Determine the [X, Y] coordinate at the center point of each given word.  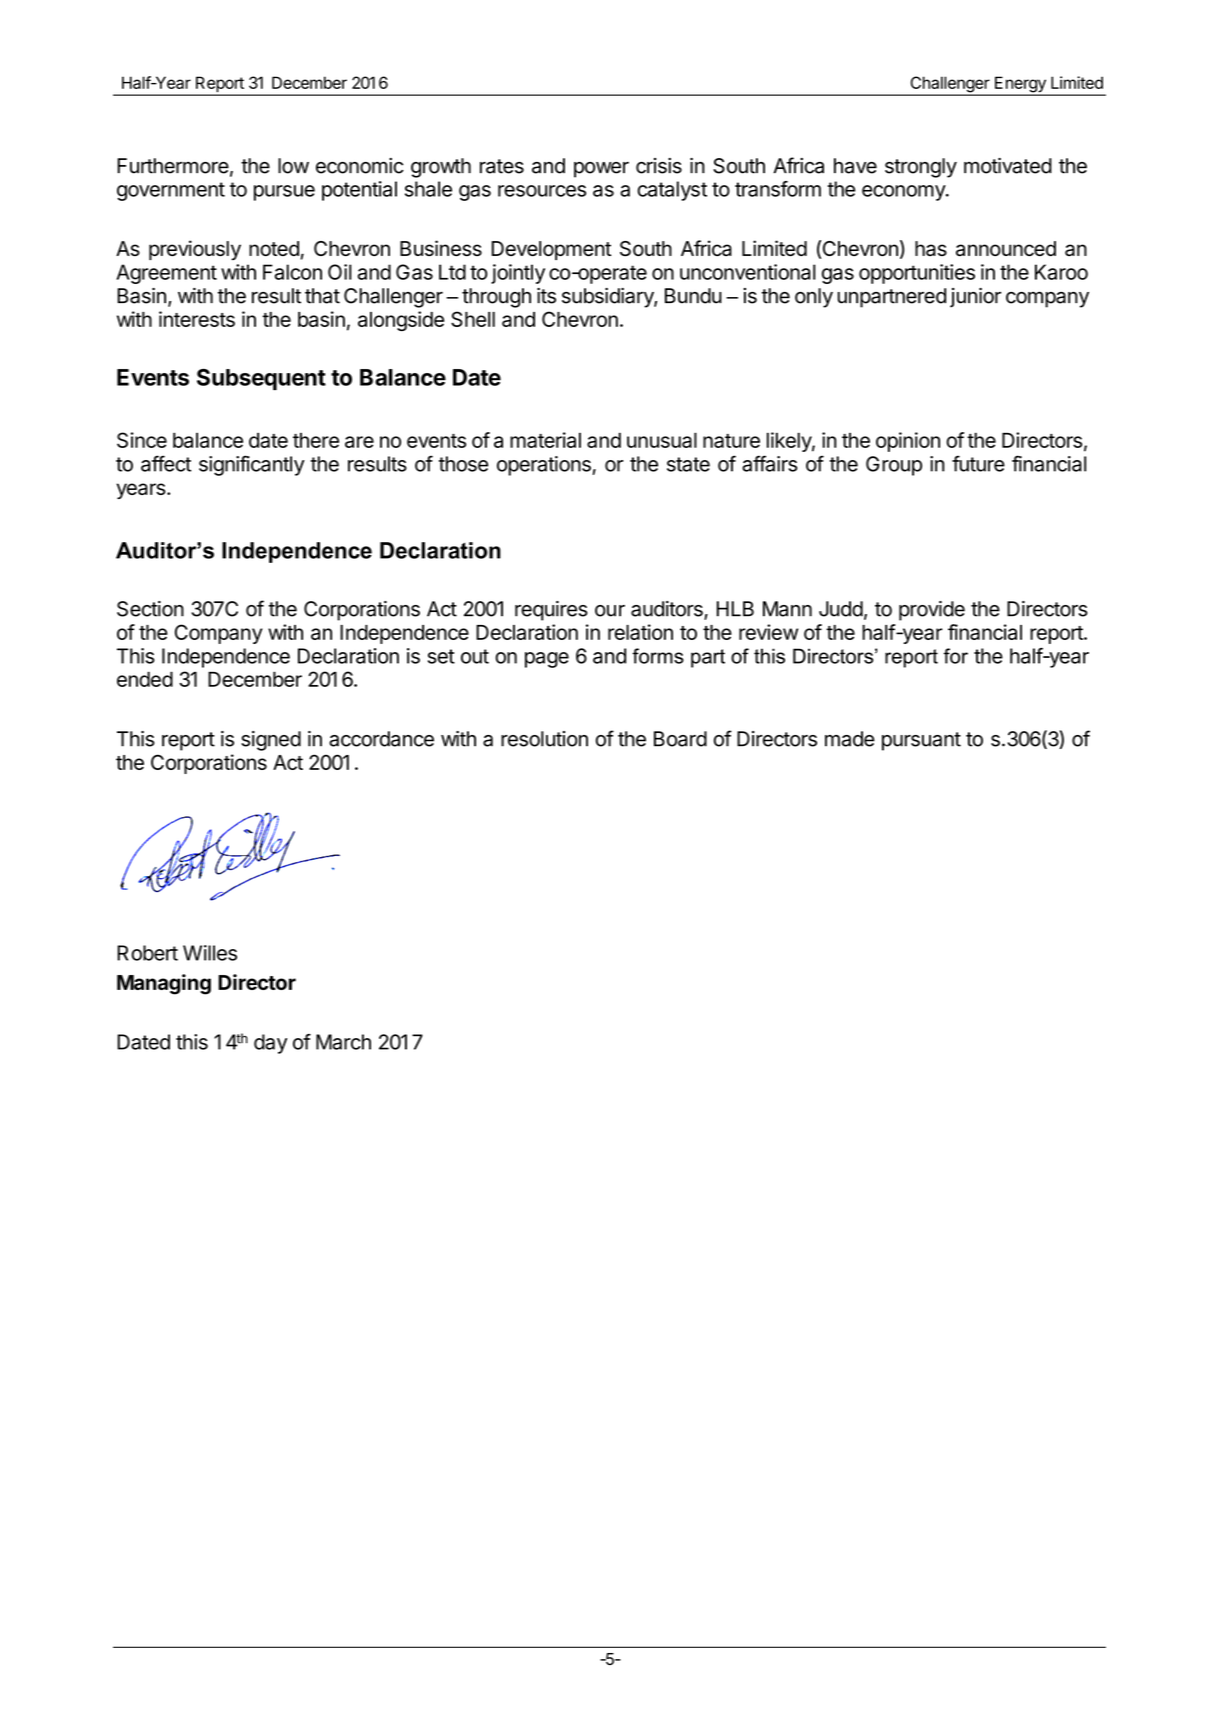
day [270, 1044]
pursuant [921, 741]
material [545, 440]
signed [271, 741]
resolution [544, 739]
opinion [908, 442]
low [293, 166]
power [601, 170]
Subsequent [261, 379]
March [343, 1042]
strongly [921, 168]
